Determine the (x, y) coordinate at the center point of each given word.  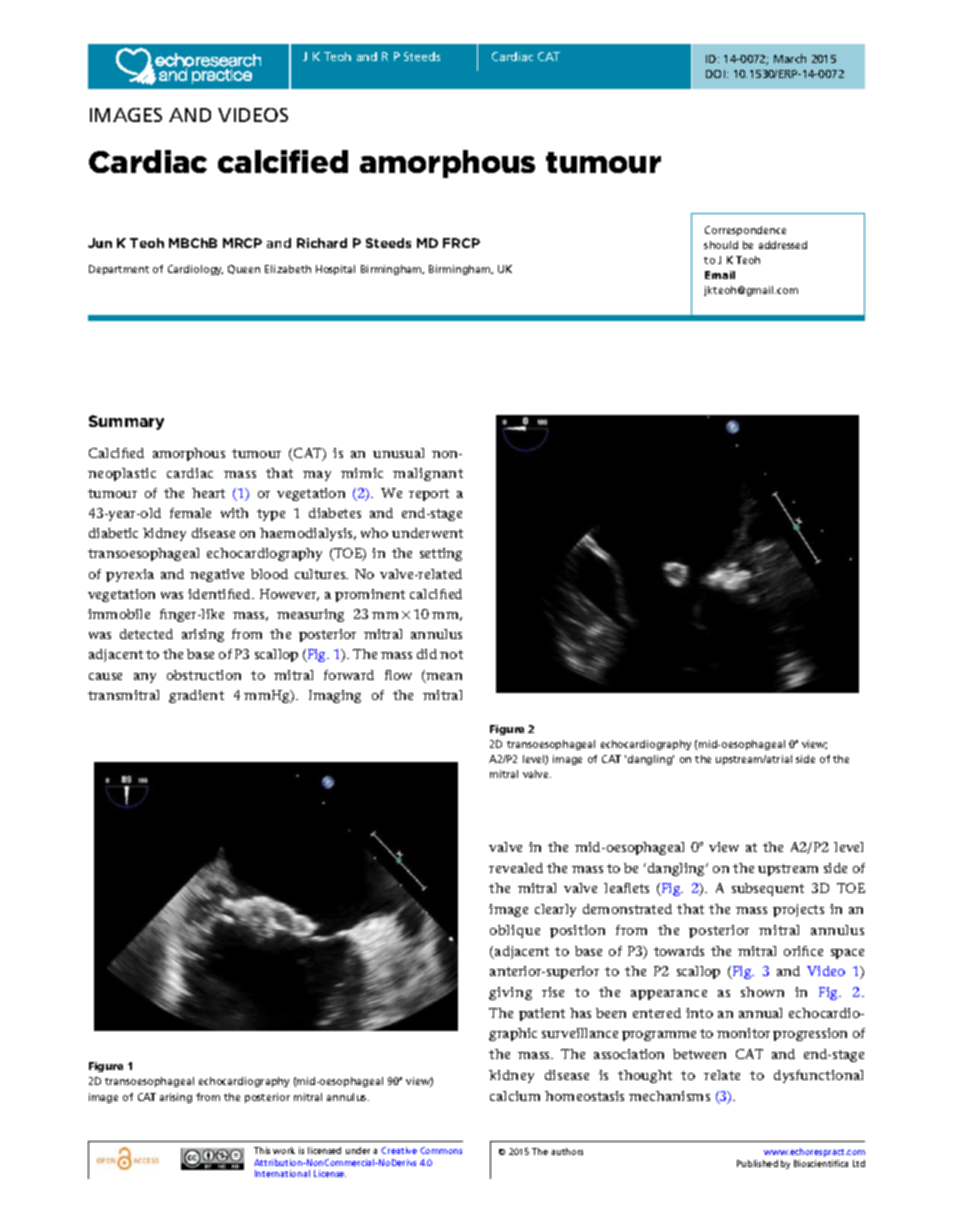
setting (441, 554)
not (451, 654)
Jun (100, 243)
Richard (322, 243)
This (262, 1150)
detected (146, 634)
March (790, 58)
